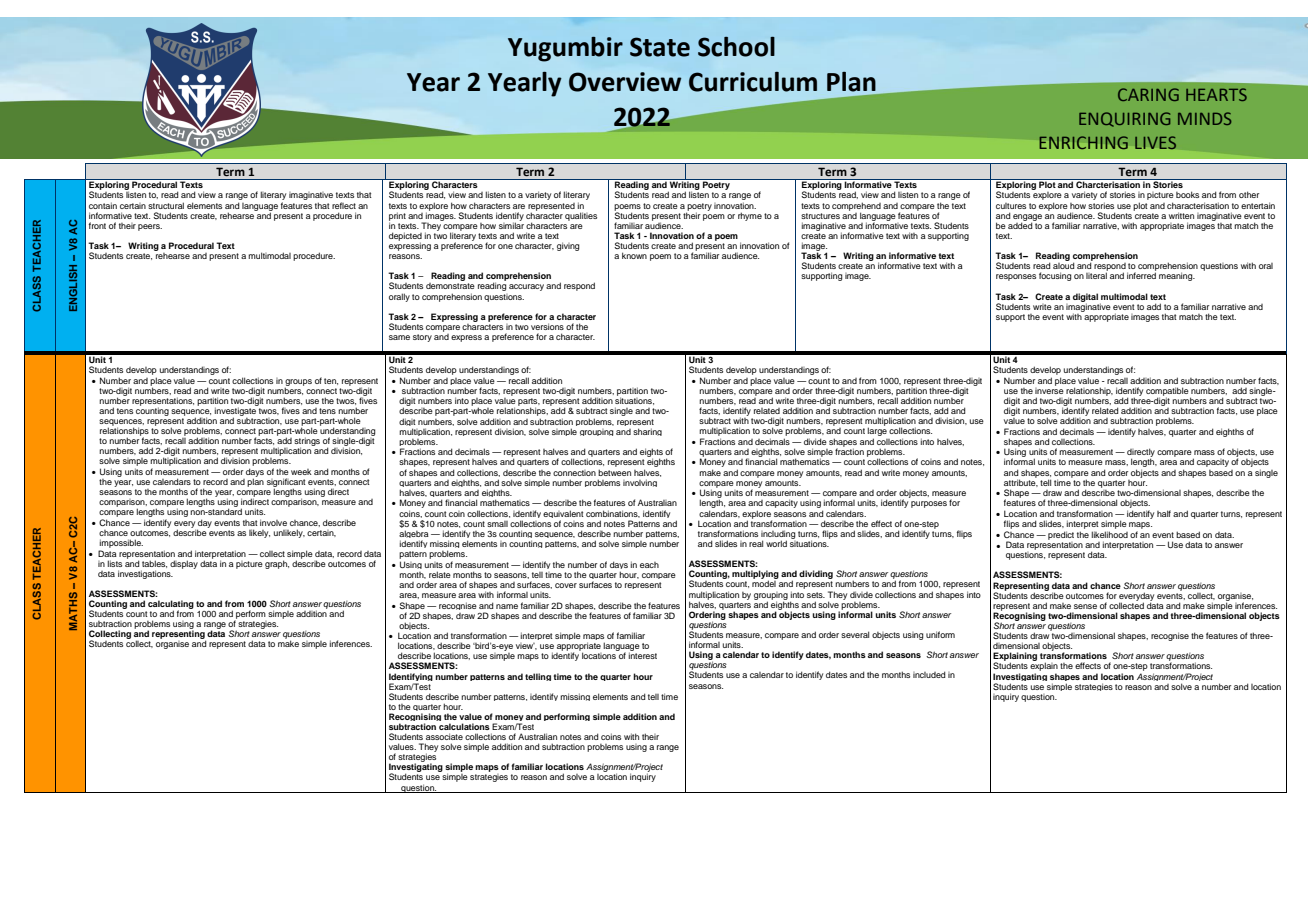 Image resolution: width=1308 pixels, height=924 pixels. Describe the element at coordinates (1096, 275) in the screenshot. I see `literal` at that location.
